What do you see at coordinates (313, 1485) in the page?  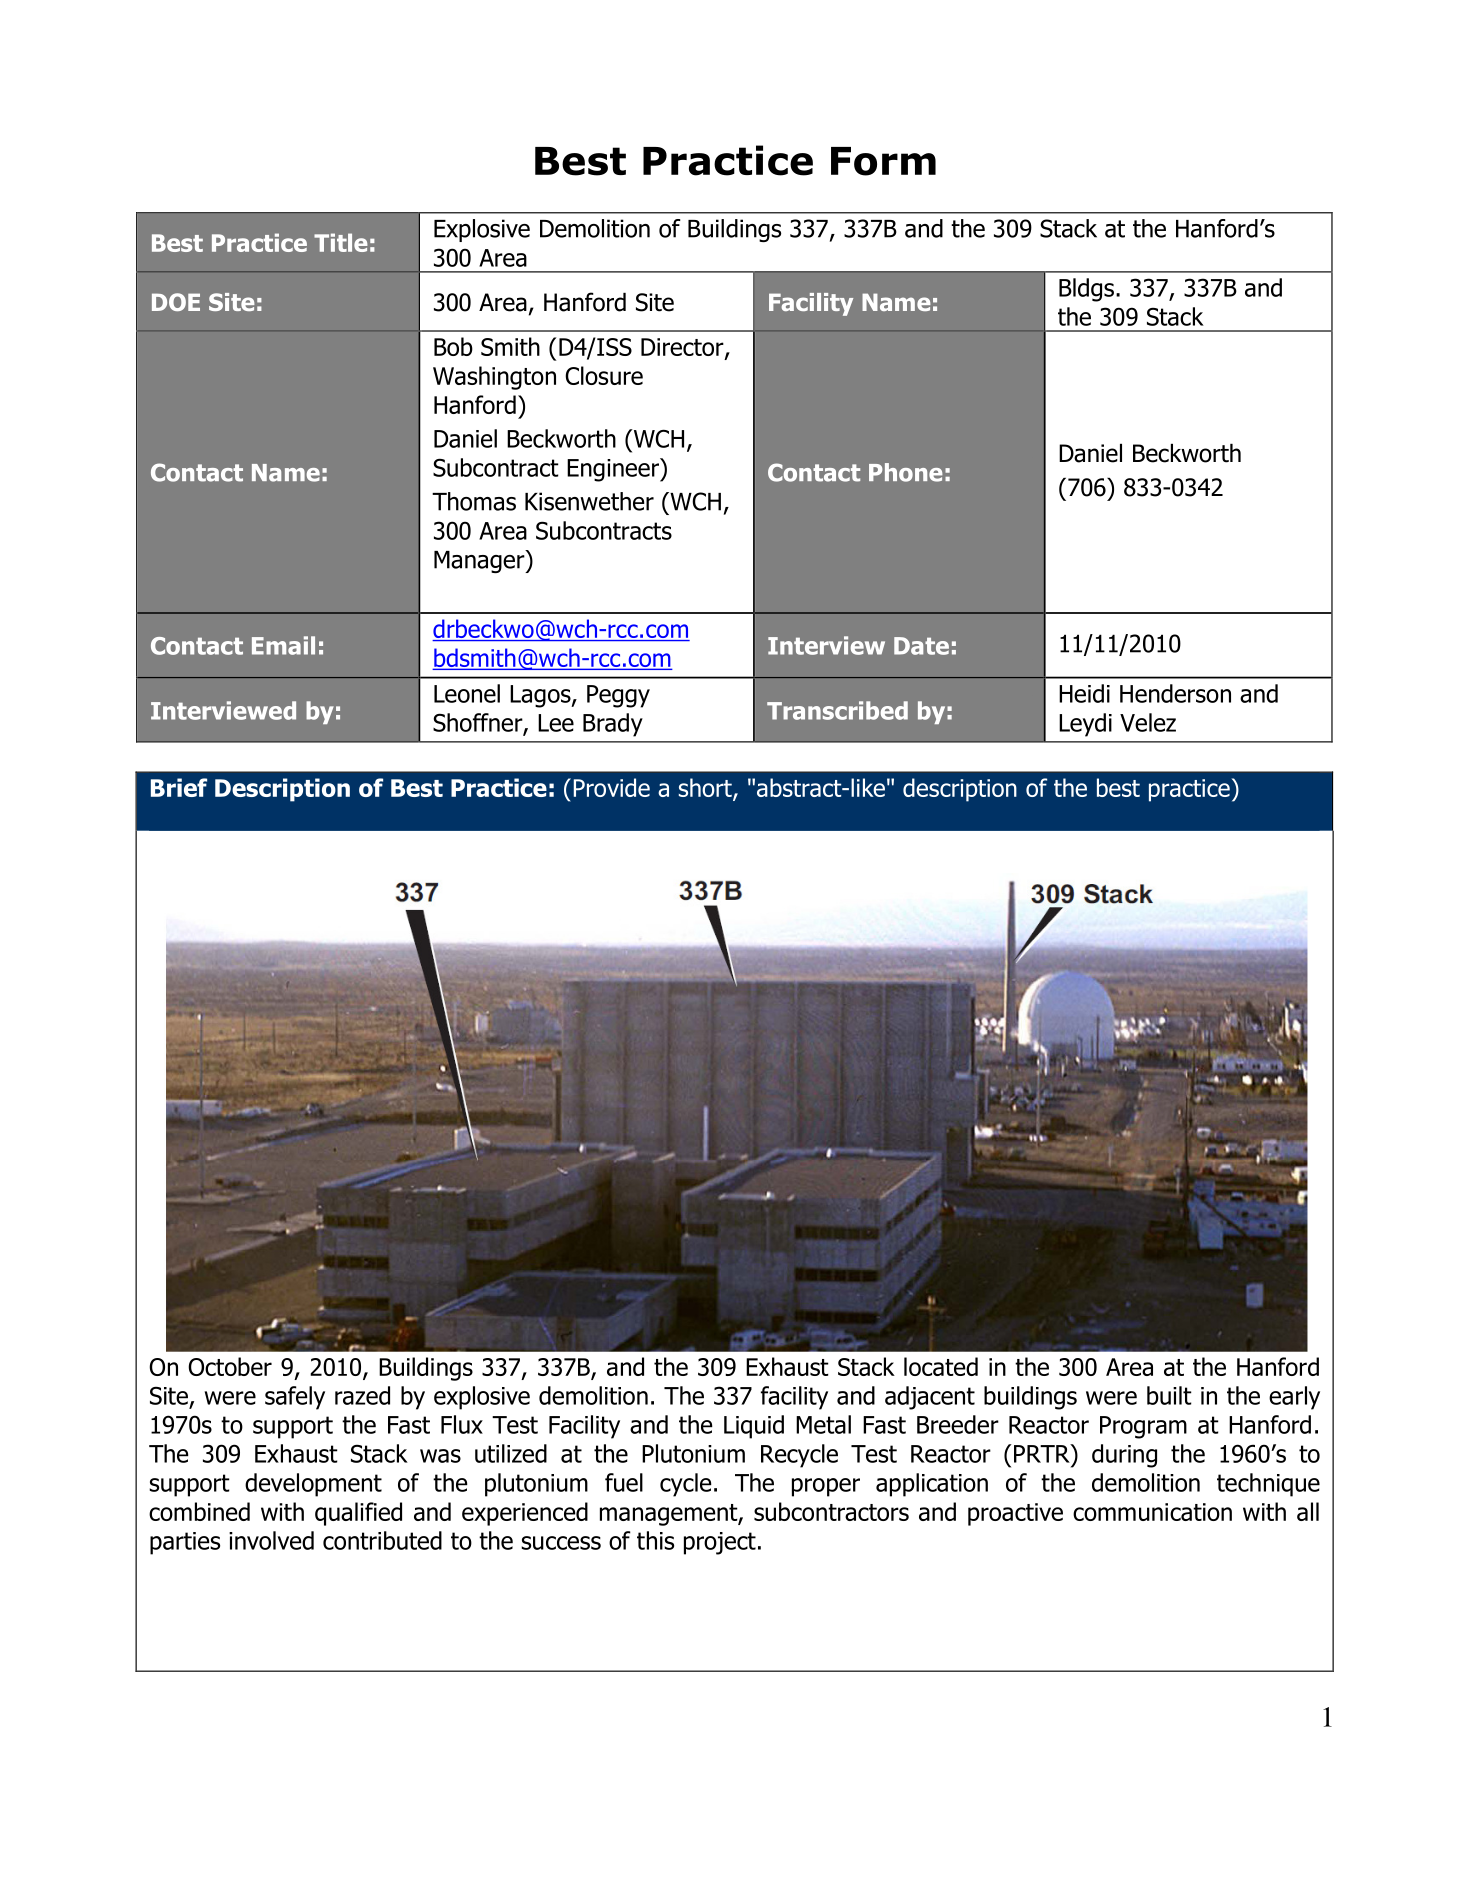 I see `development` at bounding box center [313, 1485].
